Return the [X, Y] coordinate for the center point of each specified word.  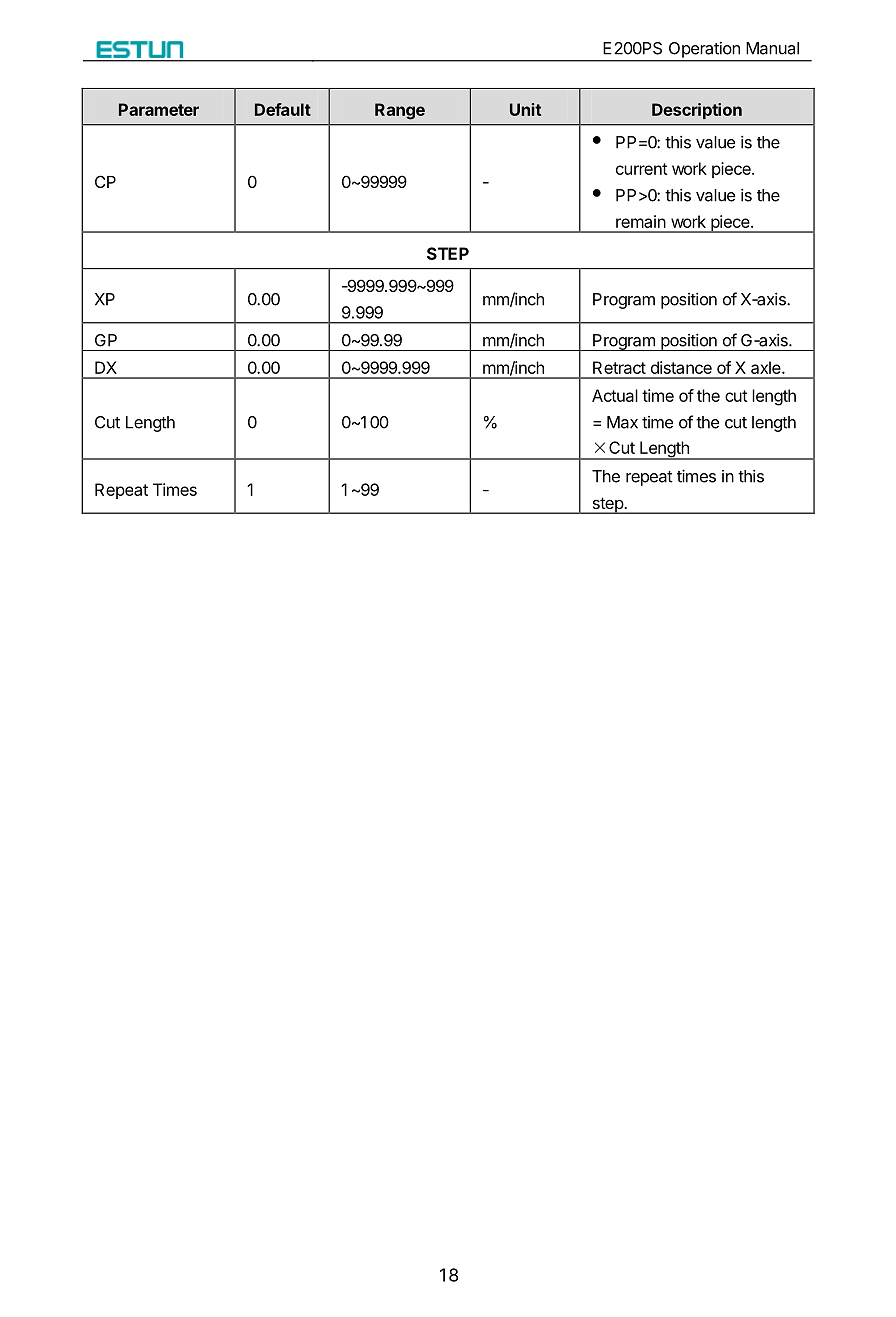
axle [767, 367]
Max [622, 422]
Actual [615, 395]
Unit [525, 109]
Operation [704, 50]
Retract [619, 367]
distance [681, 367]
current [642, 169]
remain [641, 221]
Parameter [159, 109]
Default [283, 109]
